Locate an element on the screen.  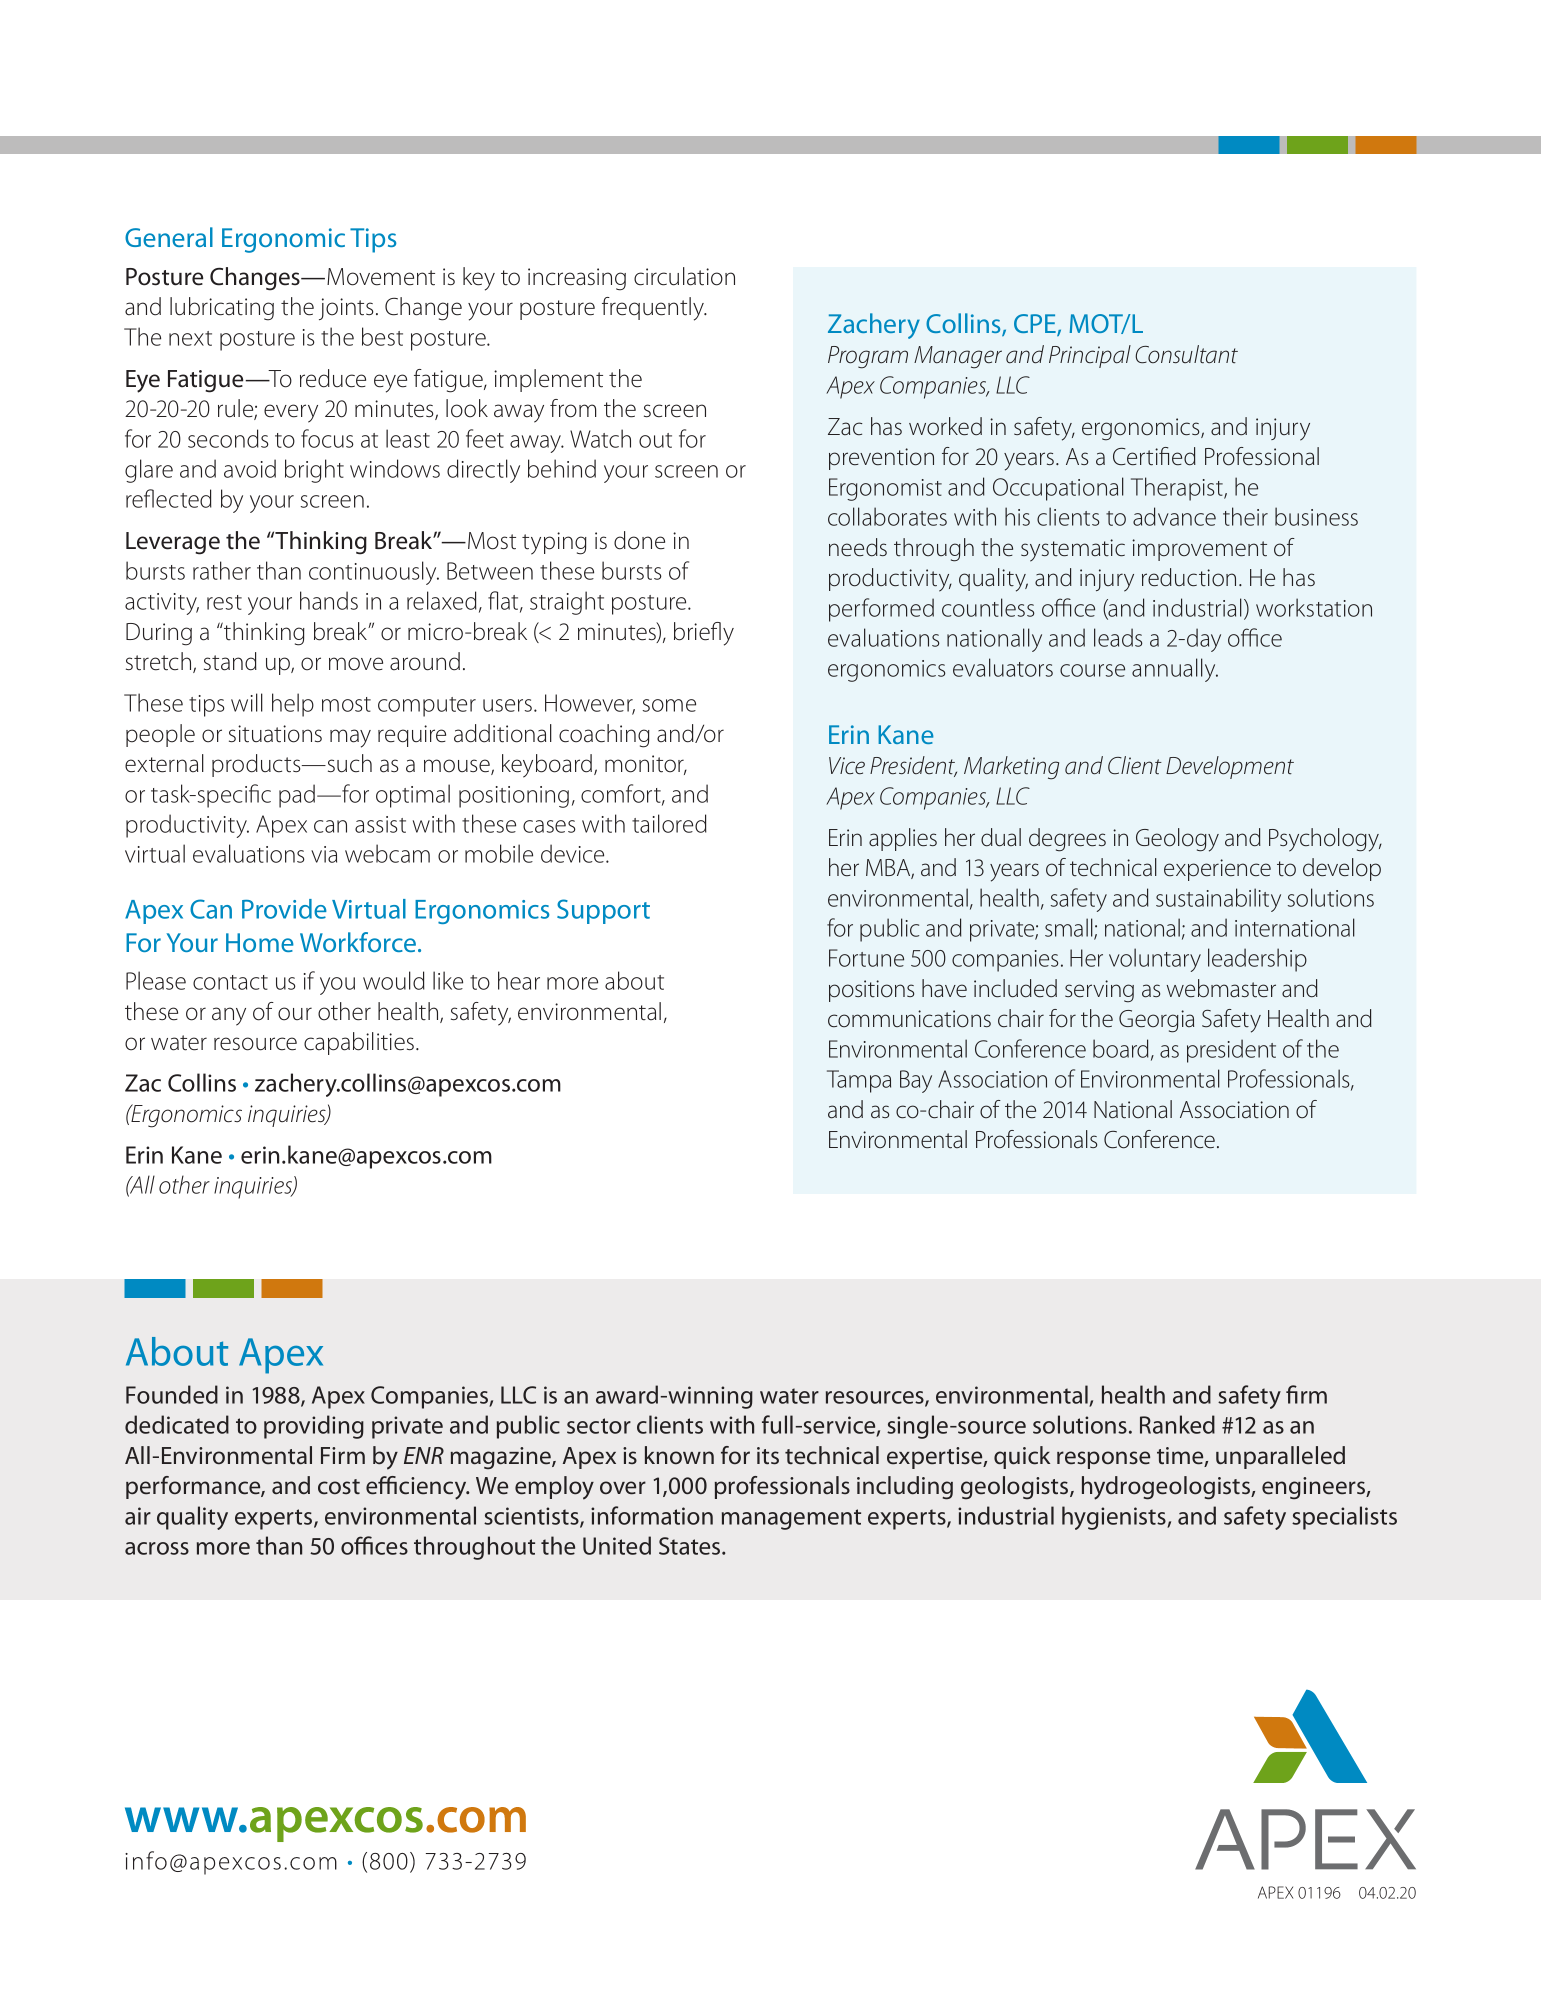
circulation is located at coordinates (684, 276).
